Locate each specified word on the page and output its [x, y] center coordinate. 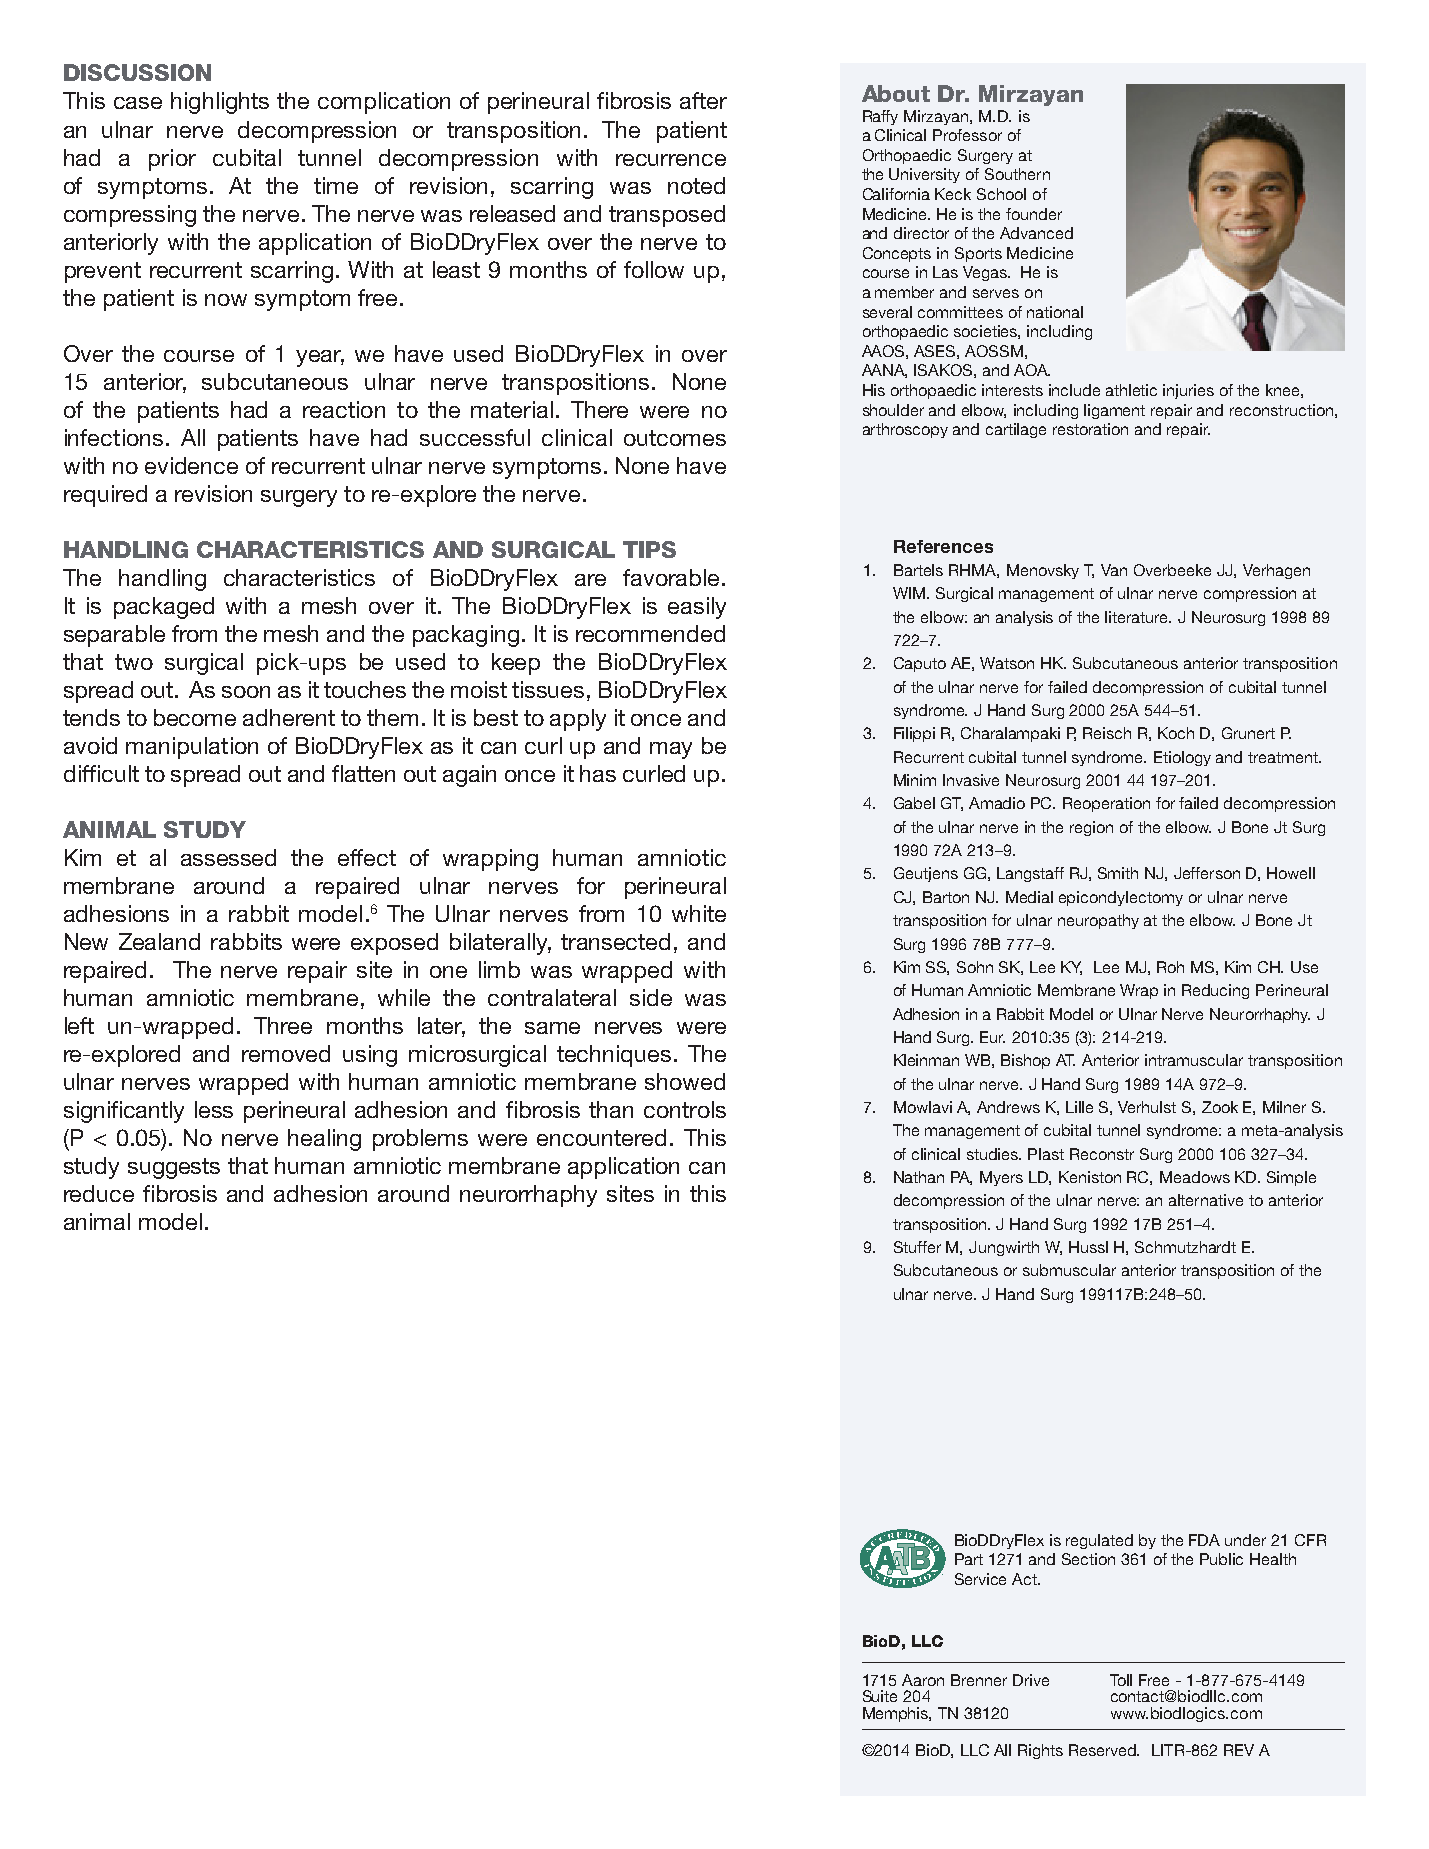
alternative [1206, 1200]
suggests [174, 1168]
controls [685, 1109]
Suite [880, 1696]
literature [1138, 617]
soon [246, 692]
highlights [220, 103]
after [703, 100]
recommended [650, 633]
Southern [1017, 174]
